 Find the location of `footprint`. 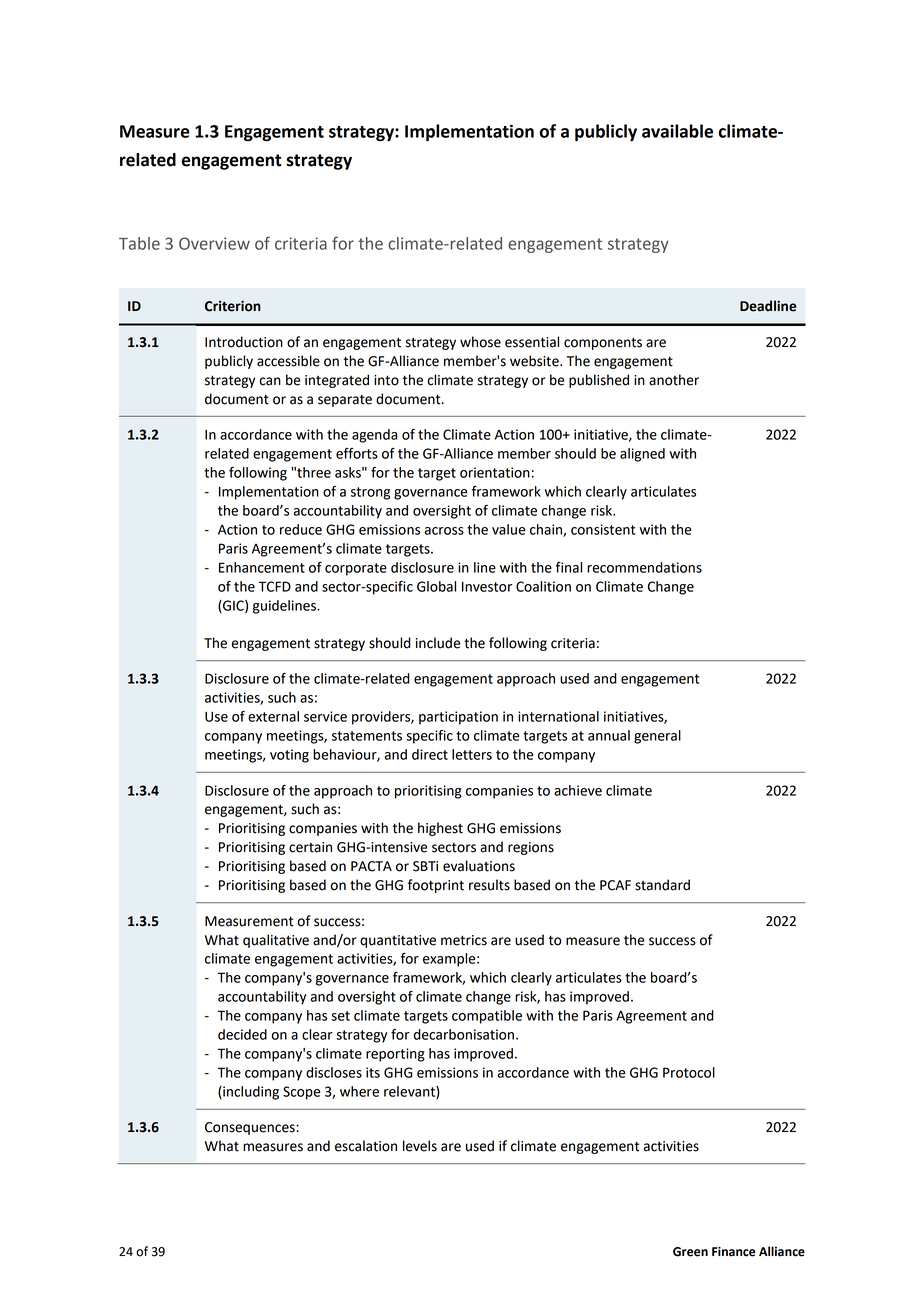

footprint is located at coordinates (436, 886).
